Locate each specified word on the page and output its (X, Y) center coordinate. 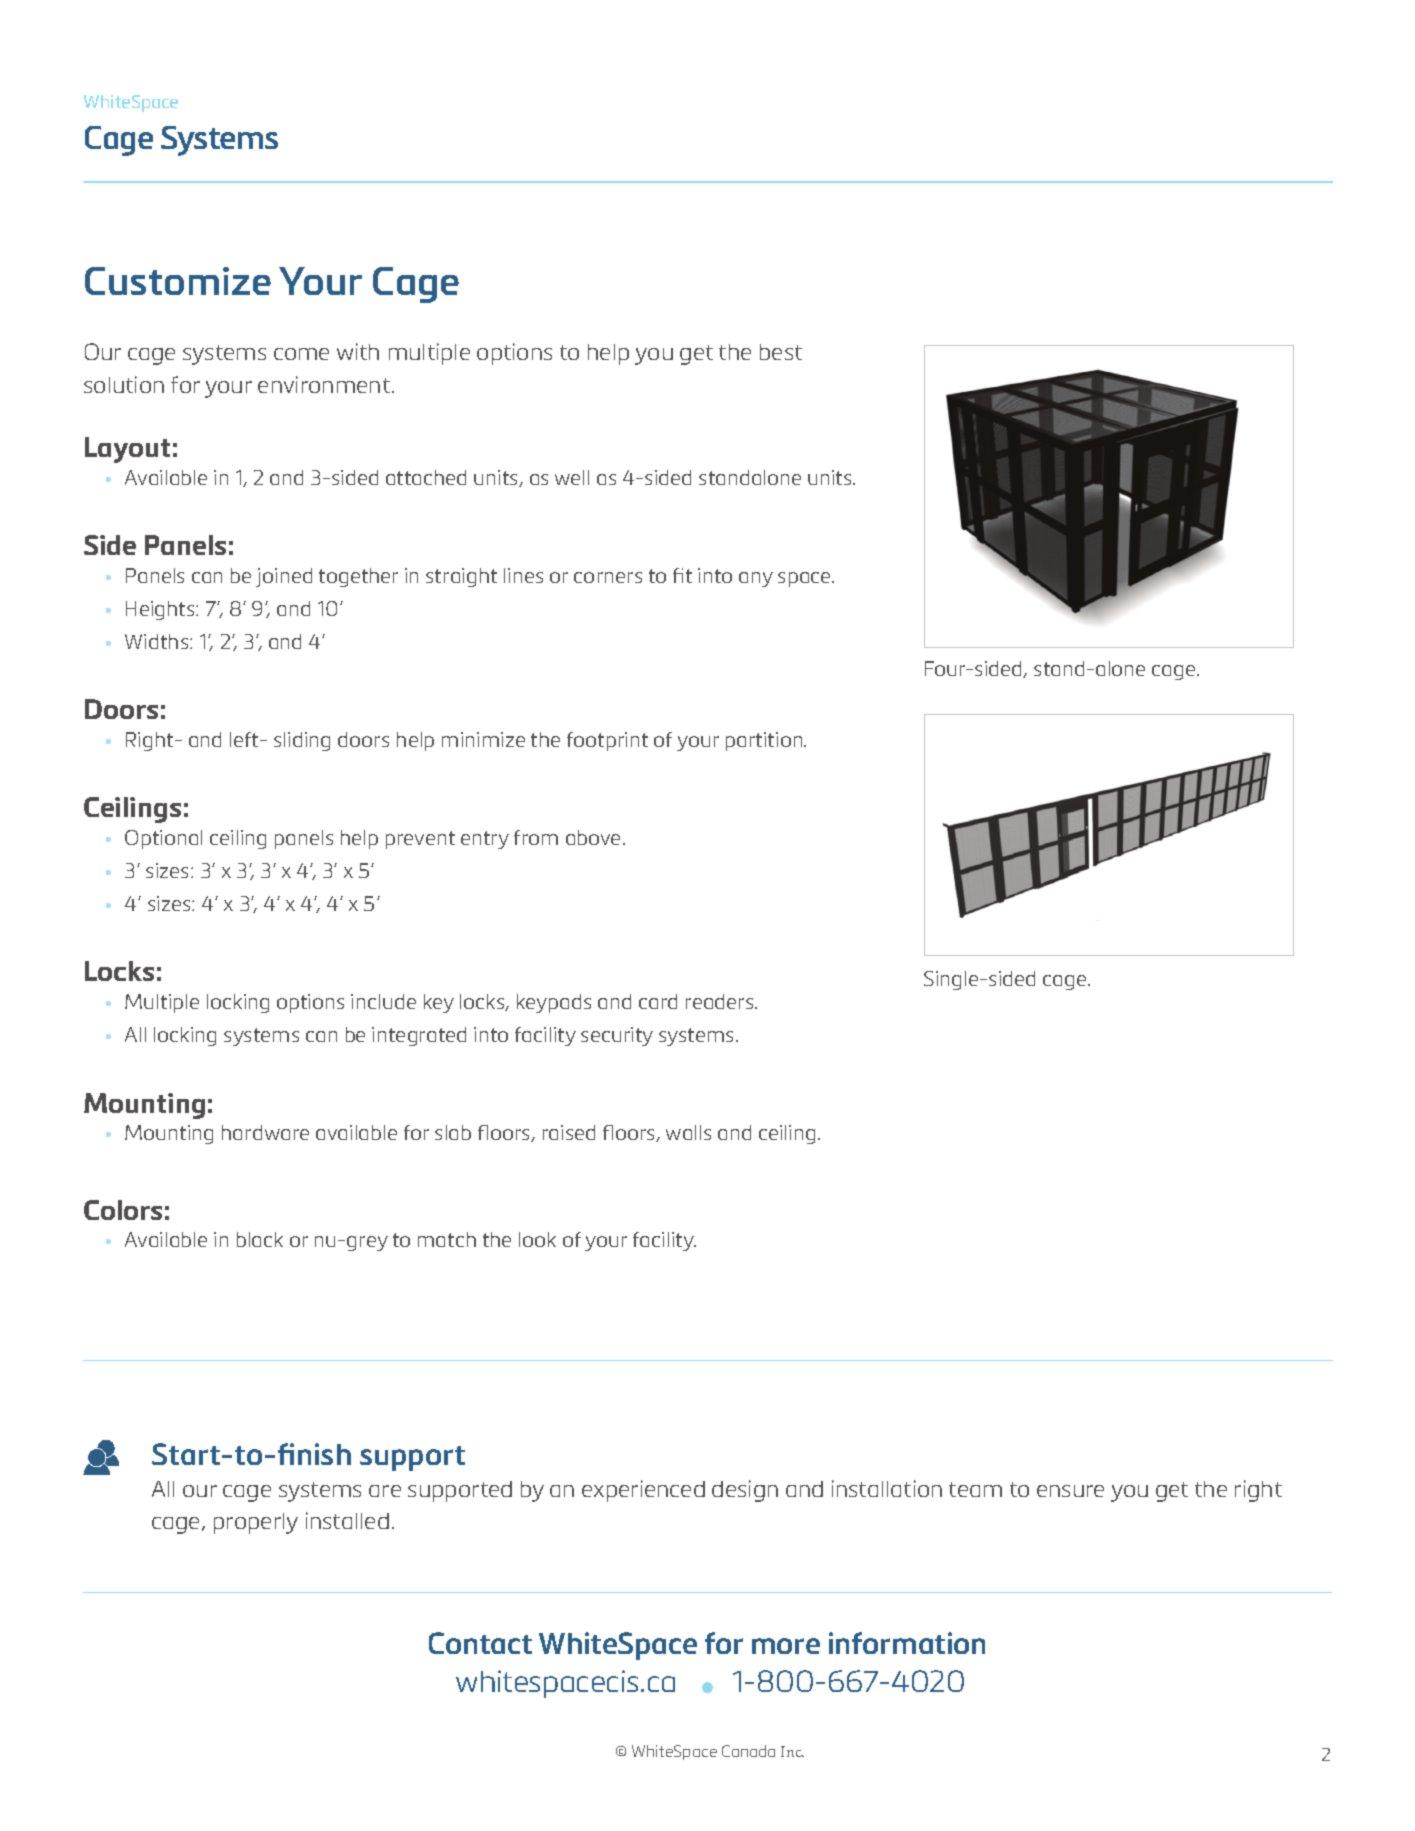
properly (256, 1523)
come (301, 354)
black (260, 1239)
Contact (480, 1643)
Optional (163, 839)
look (537, 1239)
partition (765, 741)
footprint (607, 741)
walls (688, 1132)
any (756, 579)
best (781, 352)
